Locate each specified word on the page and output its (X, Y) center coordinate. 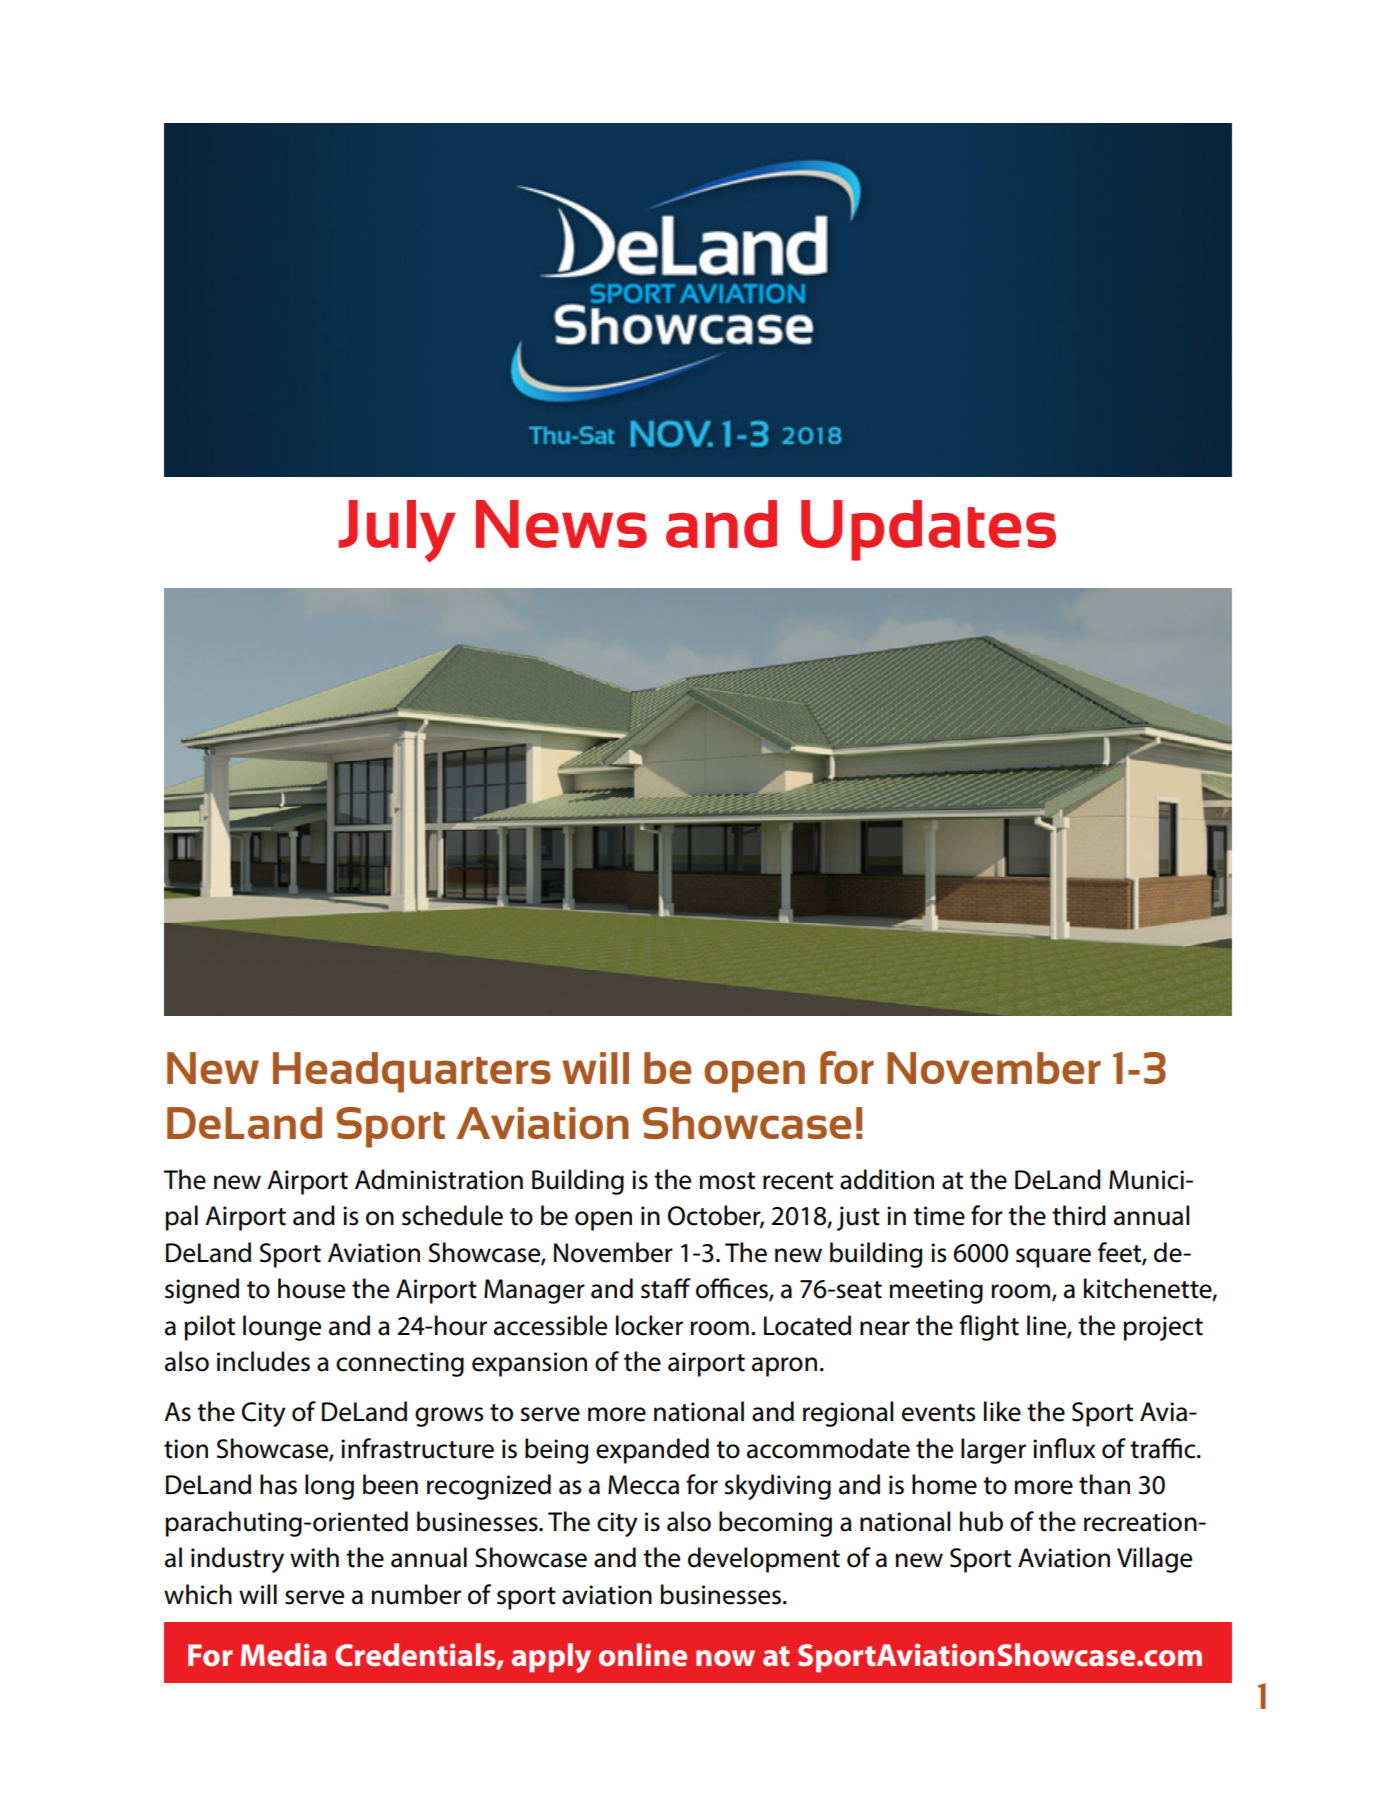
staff (666, 1288)
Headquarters (412, 1072)
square (1053, 1258)
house (311, 1288)
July (397, 531)
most (727, 1181)
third (1079, 1215)
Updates (928, 530)
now (725, 1658)
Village (1154, 1560)
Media (284, 1655)
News (561, 524)
